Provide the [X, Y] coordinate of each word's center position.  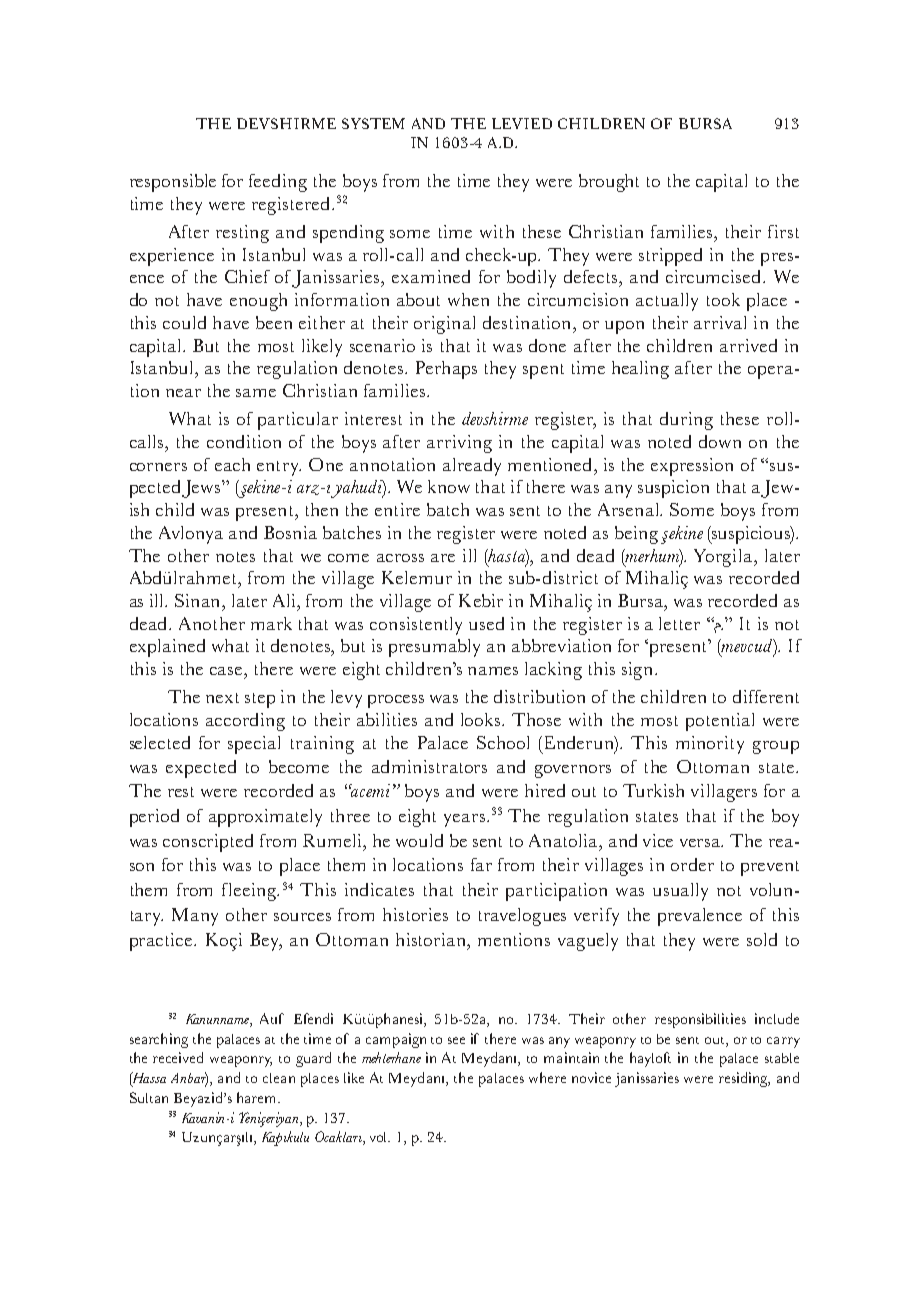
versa [701, 843]
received [178, 1057]
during [686, 421]
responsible [173, 183]
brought [609, 183]
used [486, 623]
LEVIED [522, 123]
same [256, 393]
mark [271, 623]
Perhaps [446, 370]
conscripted [208, 843]
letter [679, 623]
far [481, 864]
